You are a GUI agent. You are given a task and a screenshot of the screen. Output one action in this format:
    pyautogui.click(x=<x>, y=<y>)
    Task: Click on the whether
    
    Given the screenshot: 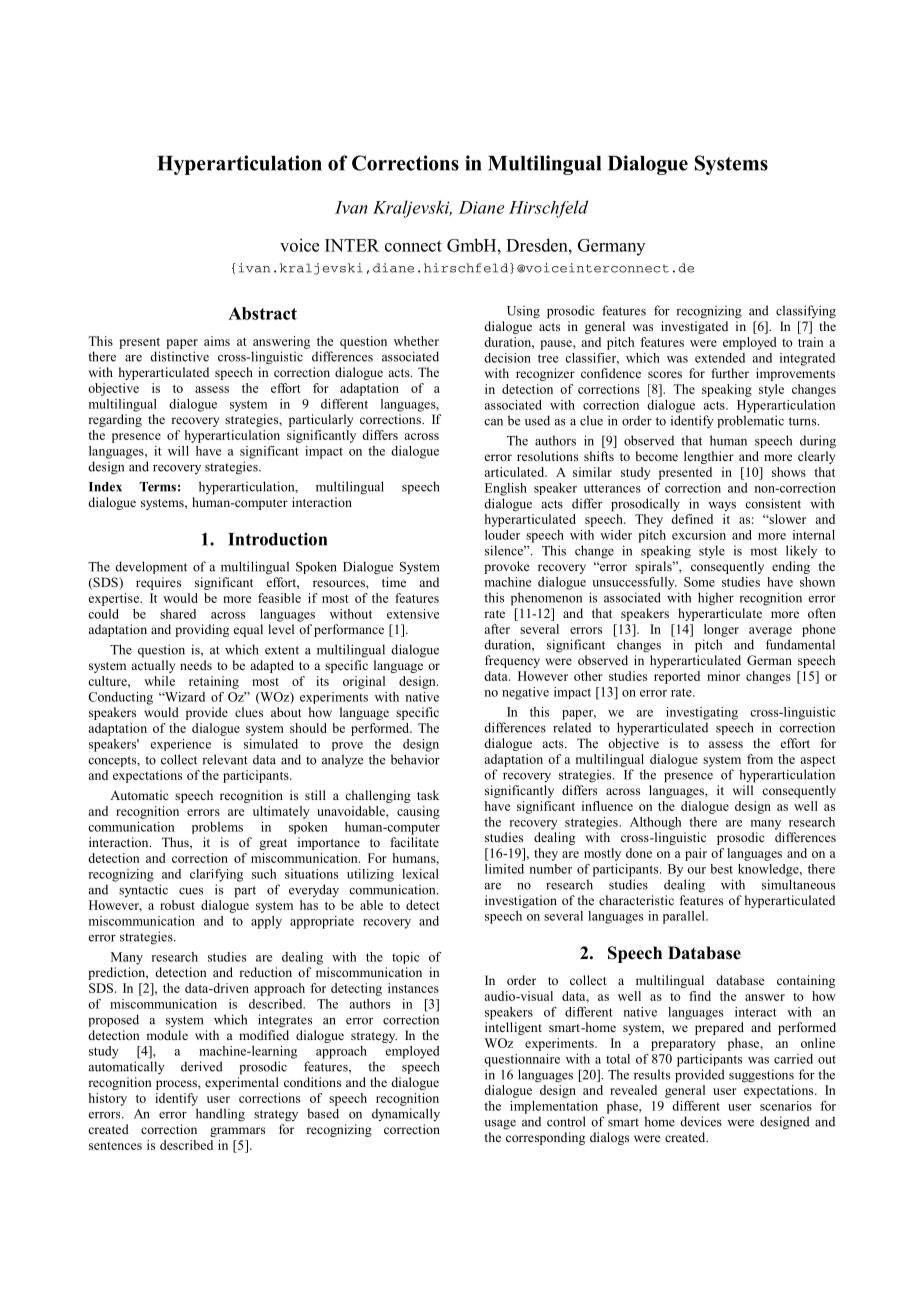 What is the action you would take?
    pyautogui.click(x=416, y=341)
